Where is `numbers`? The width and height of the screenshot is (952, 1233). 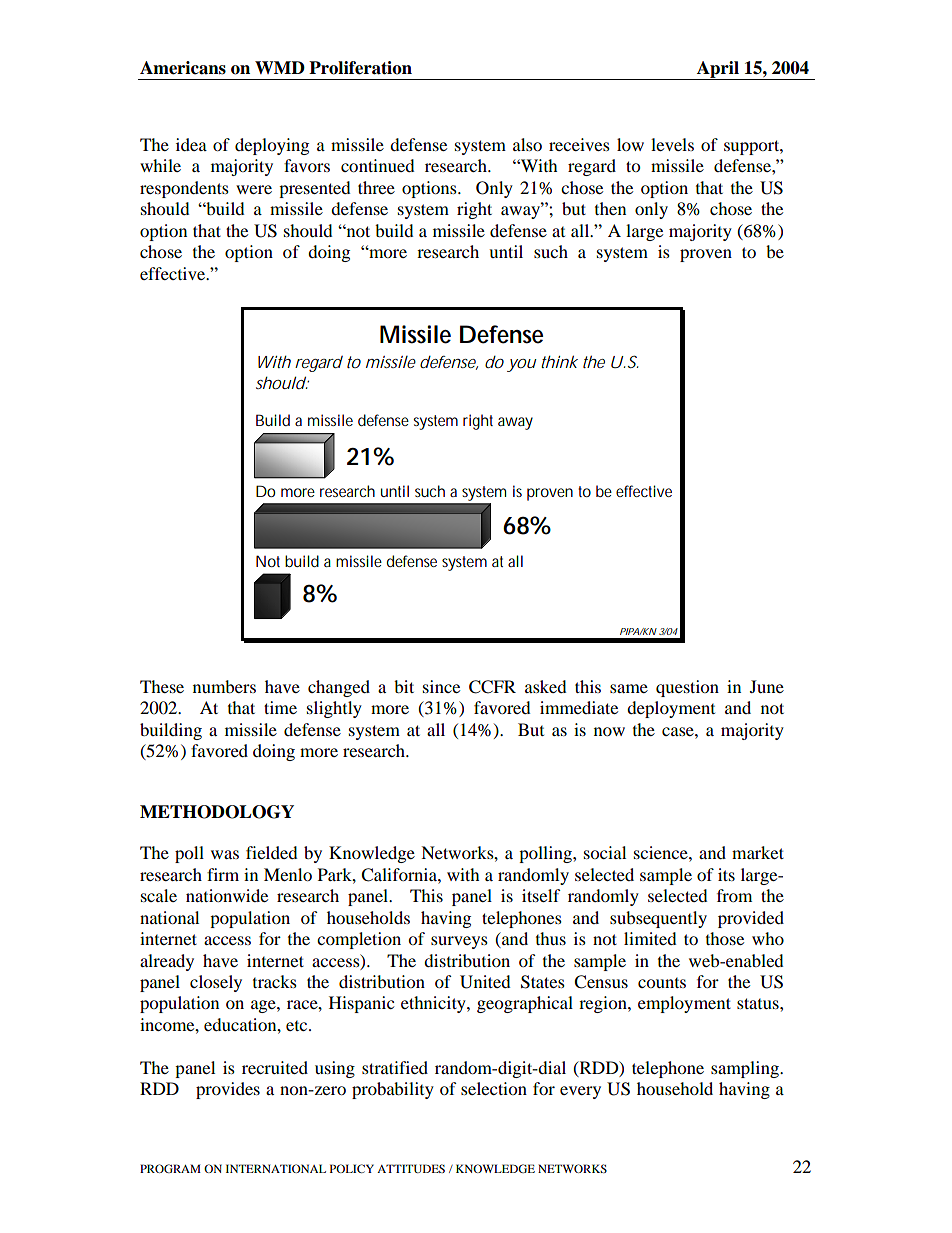
numbers is located at coordinates (224, 686).
